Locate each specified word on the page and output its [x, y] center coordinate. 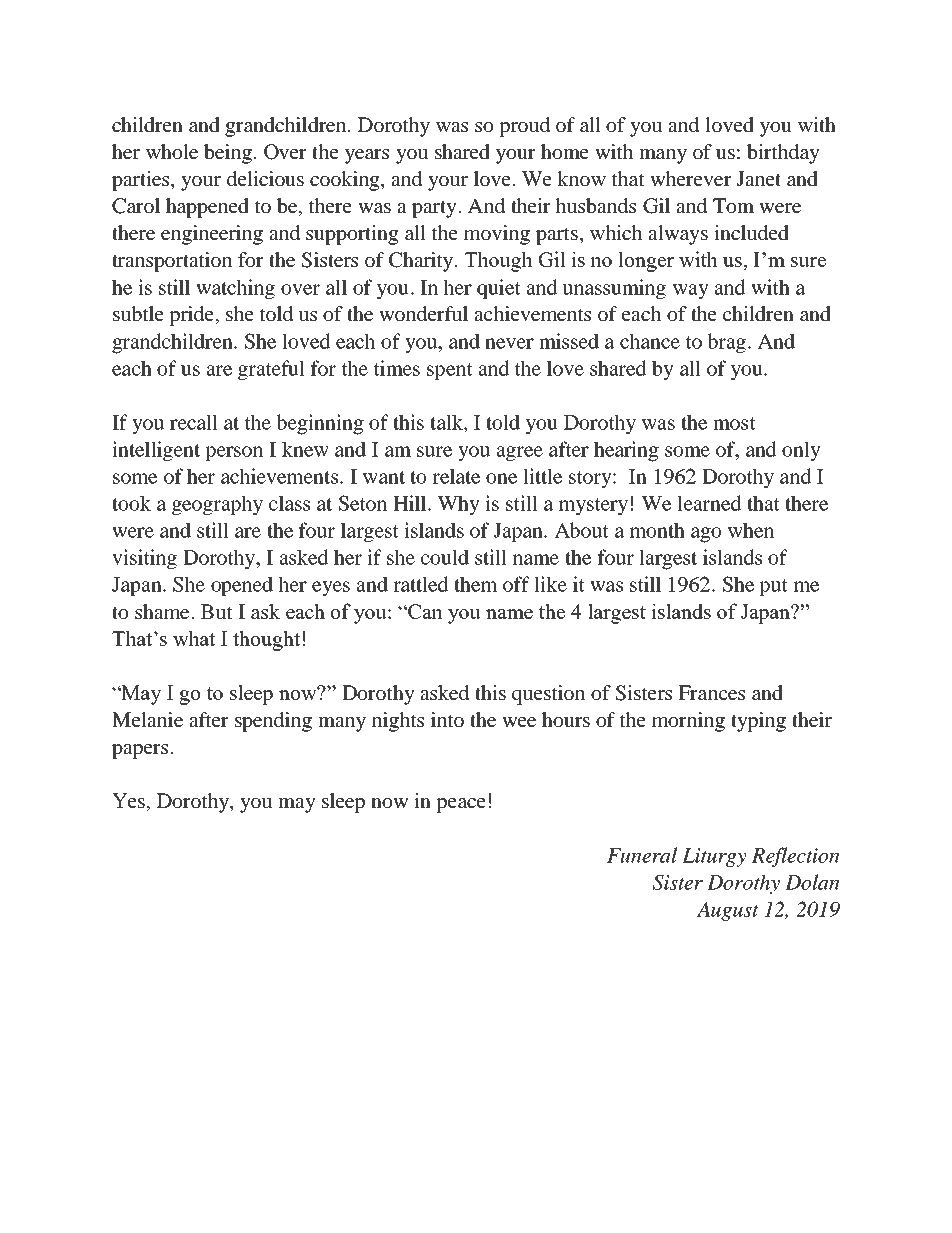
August [728, 911]
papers [141, 751]
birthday [783, 154]
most [734, 423]
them [476, 584]
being [228, 154]
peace [461, 805]
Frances [712, 692]
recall [194, 422]
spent [450, 371]
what [194, 638]
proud [524, 127]
